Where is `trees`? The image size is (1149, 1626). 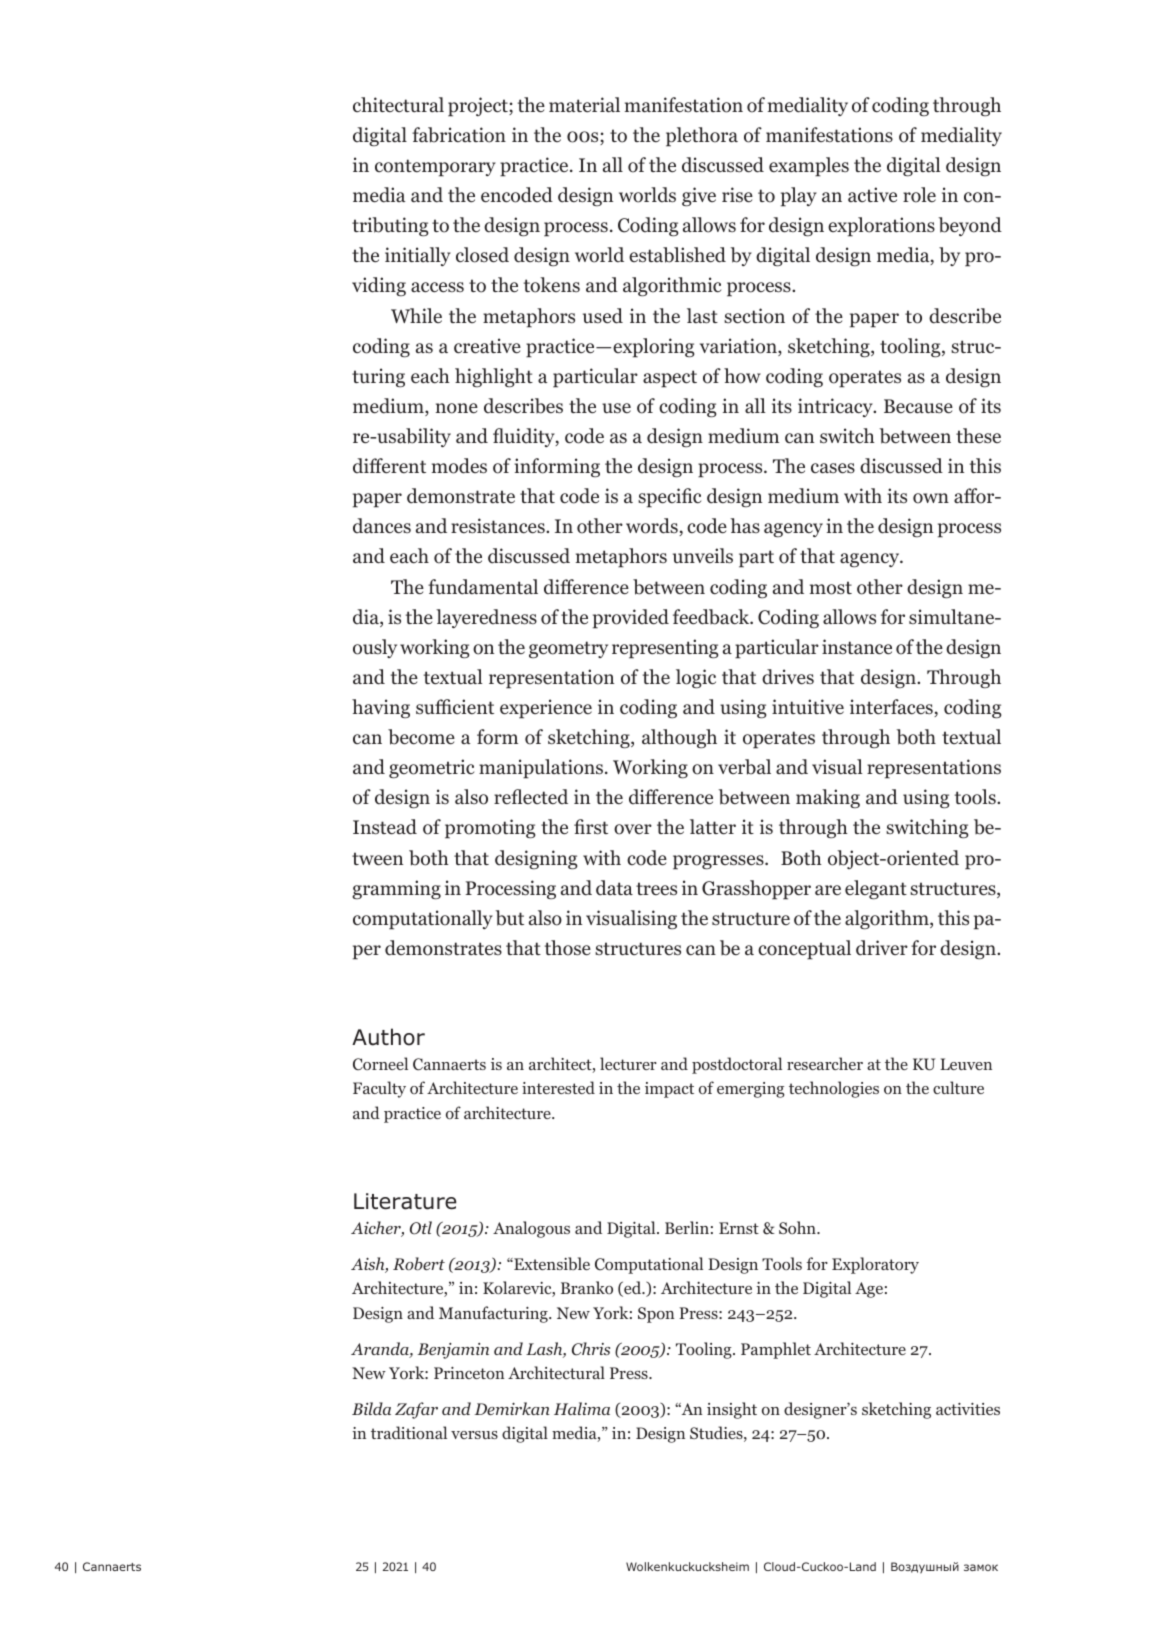 trees is located at coordinates (656, 889).
